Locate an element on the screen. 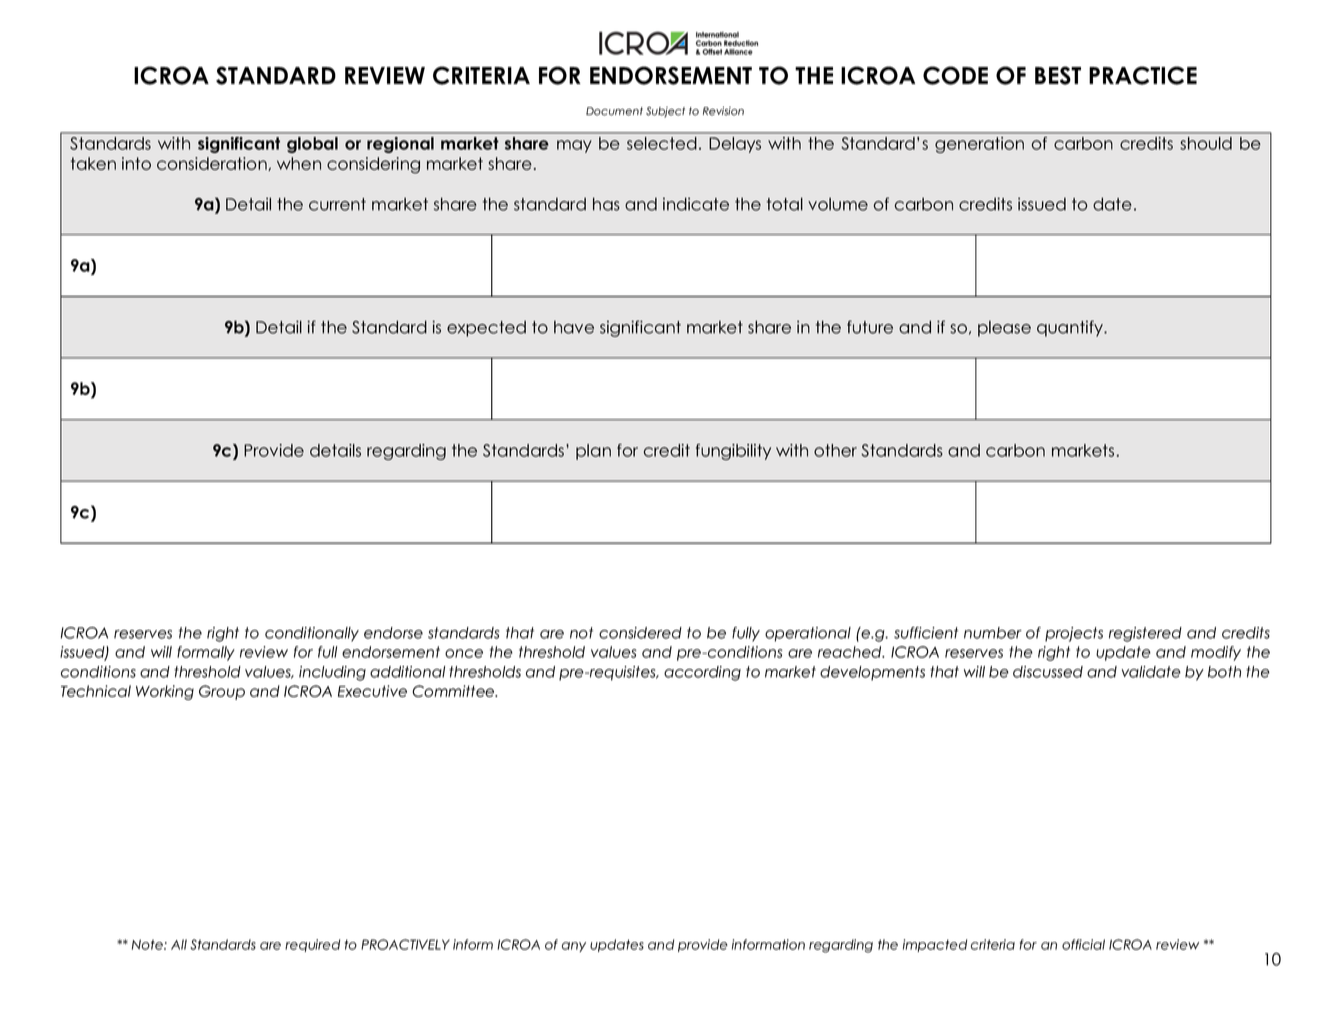 Image resolution: width=1331 pixels, height=1029 pixels. projects is located at coordinates (1074, 634).
